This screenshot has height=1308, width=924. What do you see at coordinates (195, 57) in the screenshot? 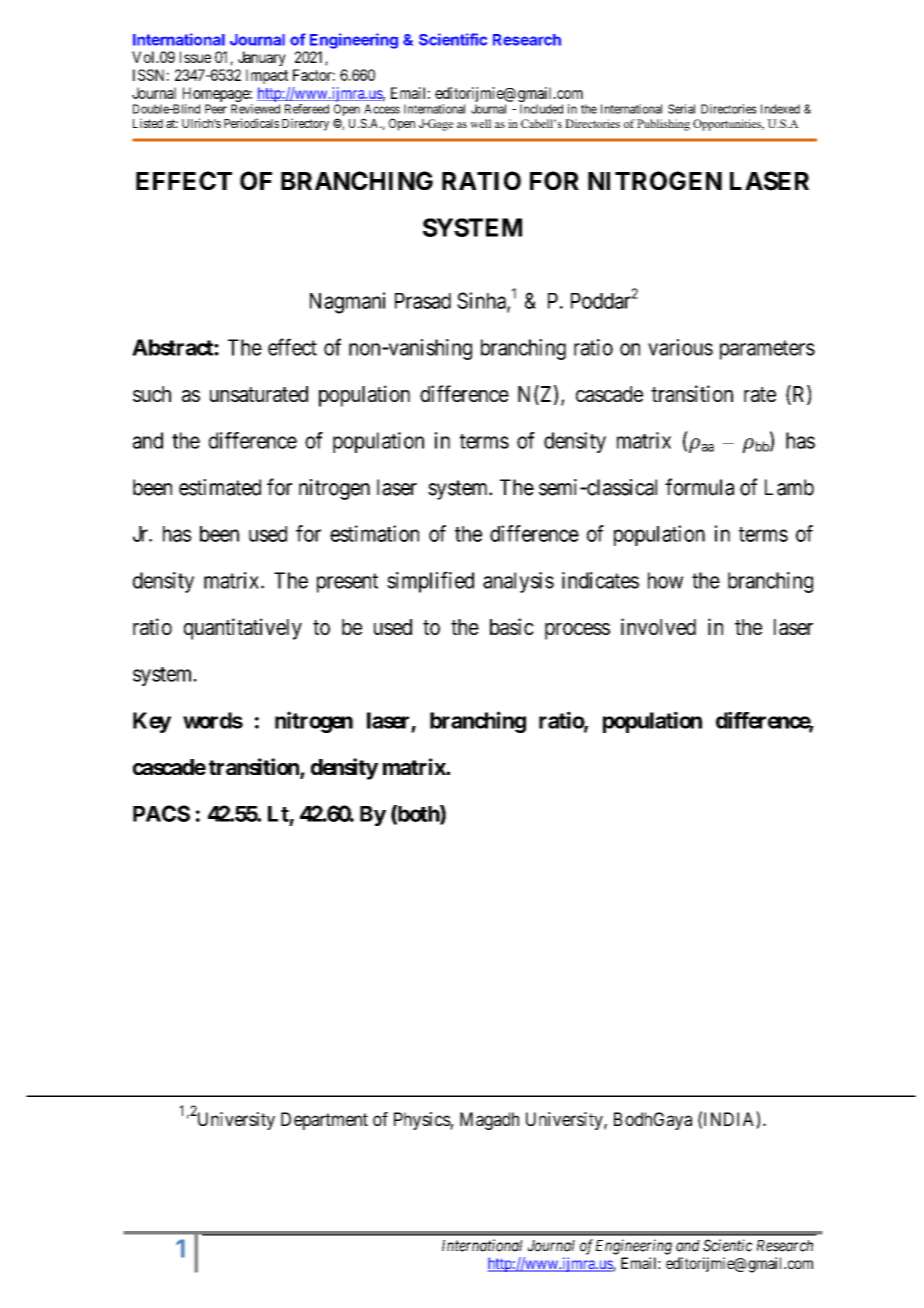
I see `Issue` at bounding box center [195, 57].
